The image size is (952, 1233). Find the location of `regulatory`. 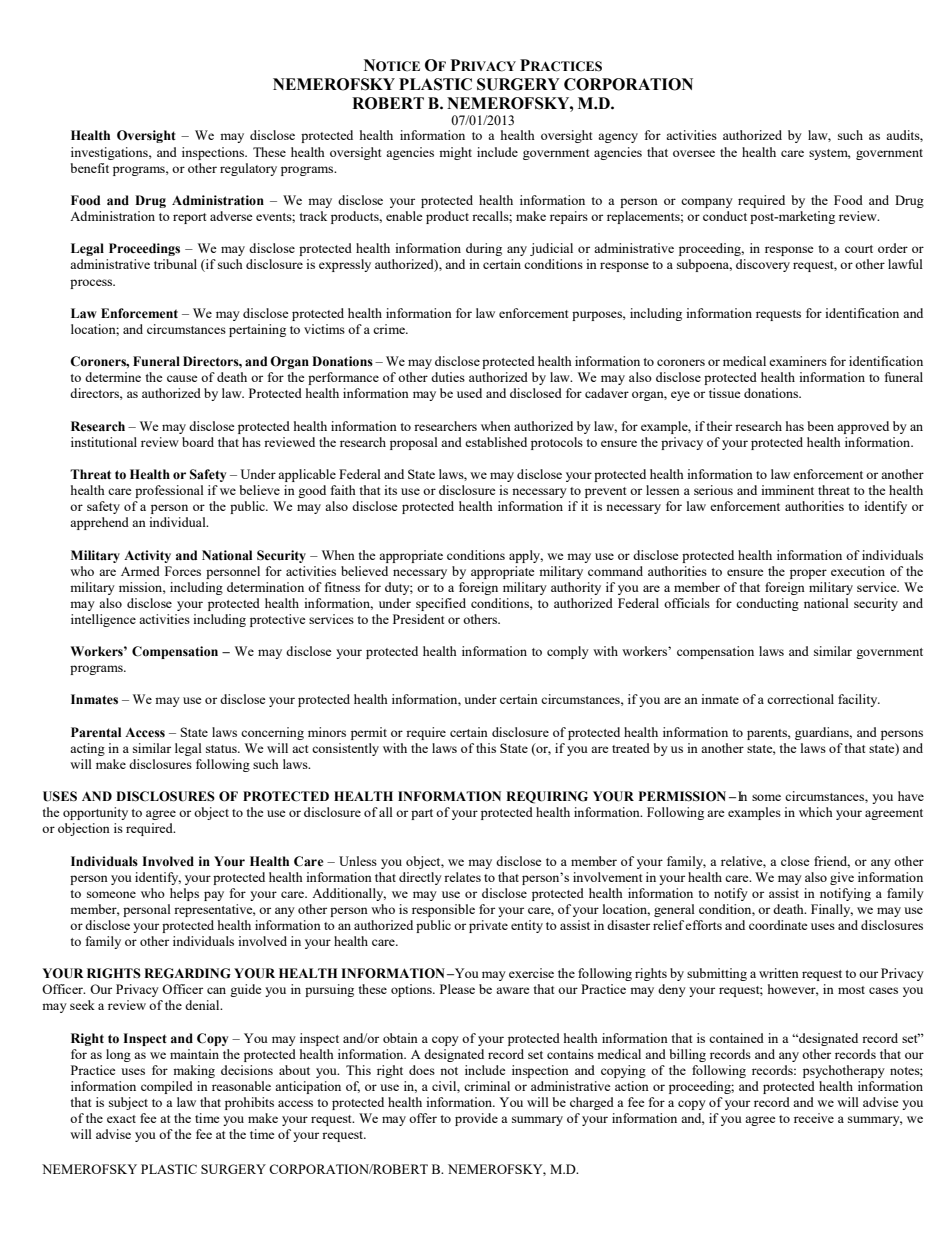

regulatory is located at coordinates (248, 169).
